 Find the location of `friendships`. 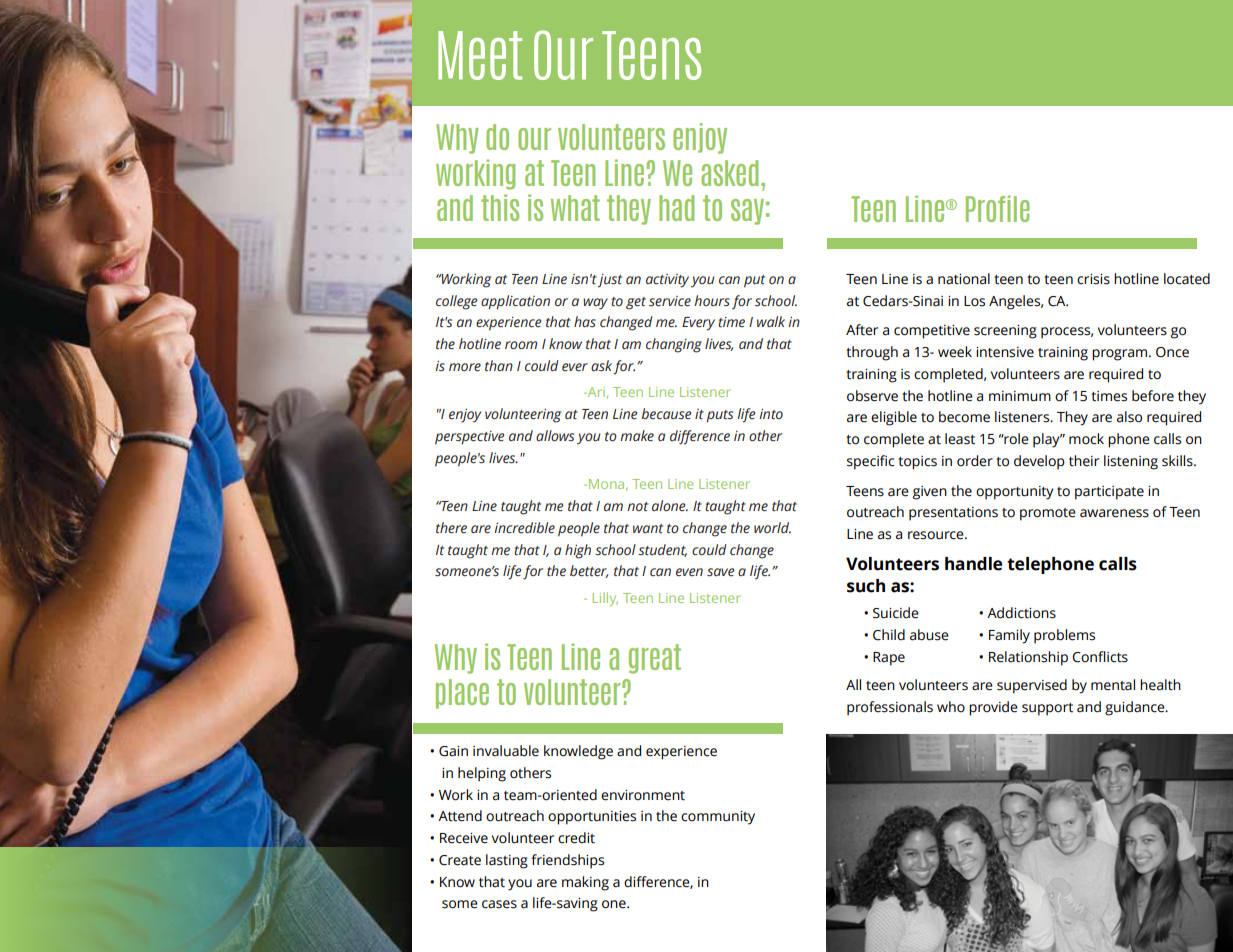

friendships is located at coordinates (567, 861).
